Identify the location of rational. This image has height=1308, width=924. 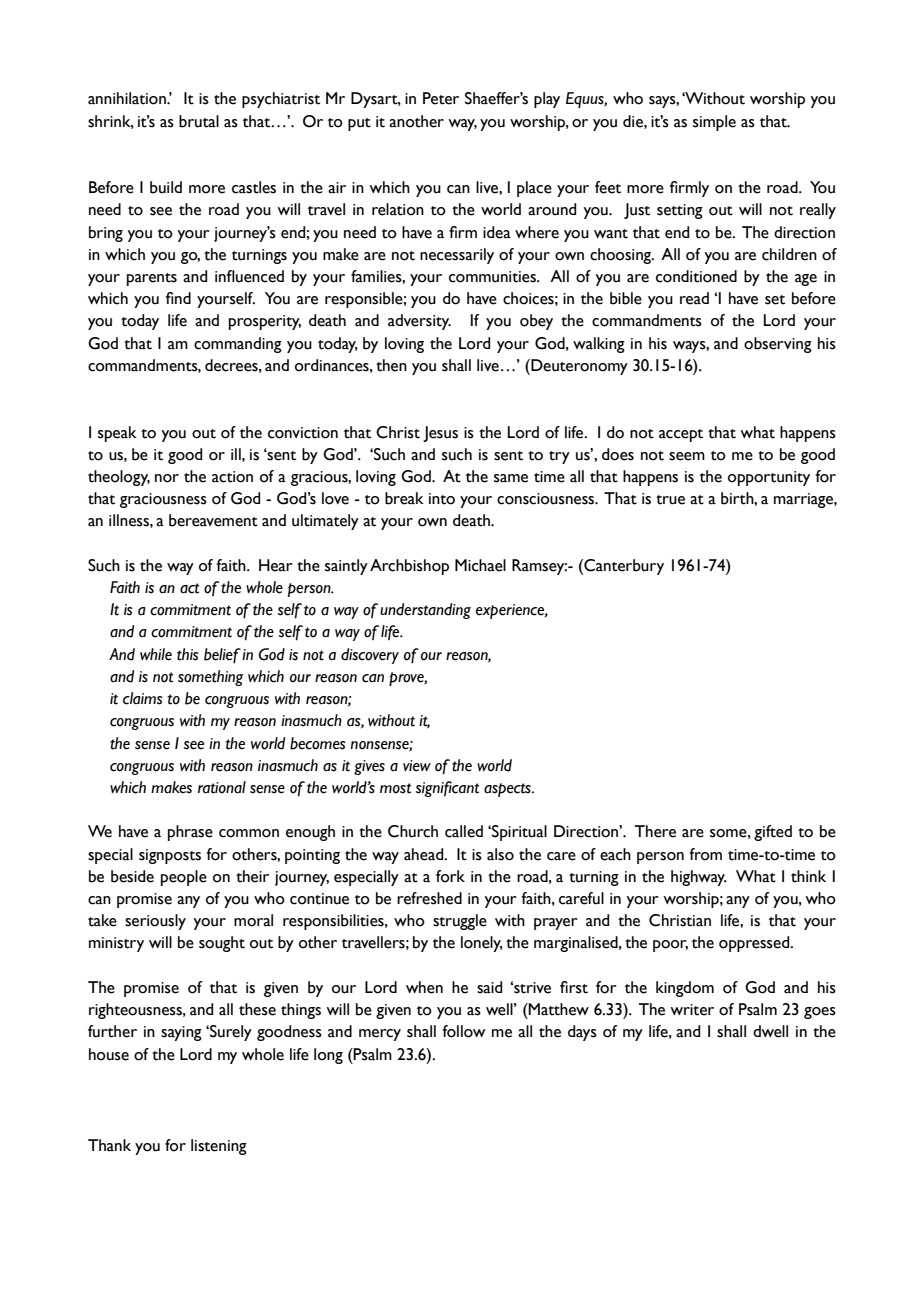
(222, 787).
